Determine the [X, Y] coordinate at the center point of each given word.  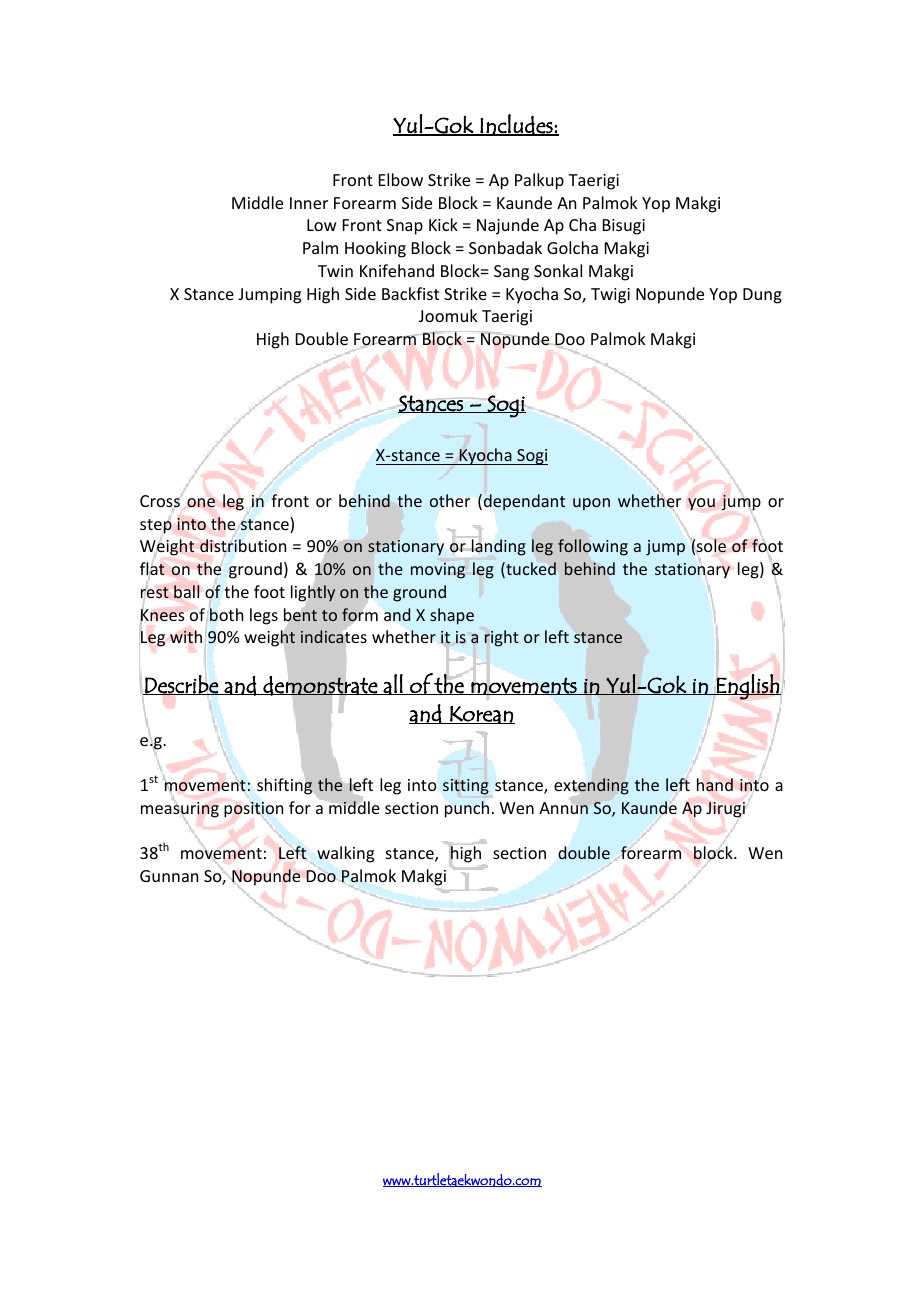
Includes [516, 125]
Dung [762, 296]
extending [591, 786]
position [253, 811]
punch [467, 809]
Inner [309, 203]
